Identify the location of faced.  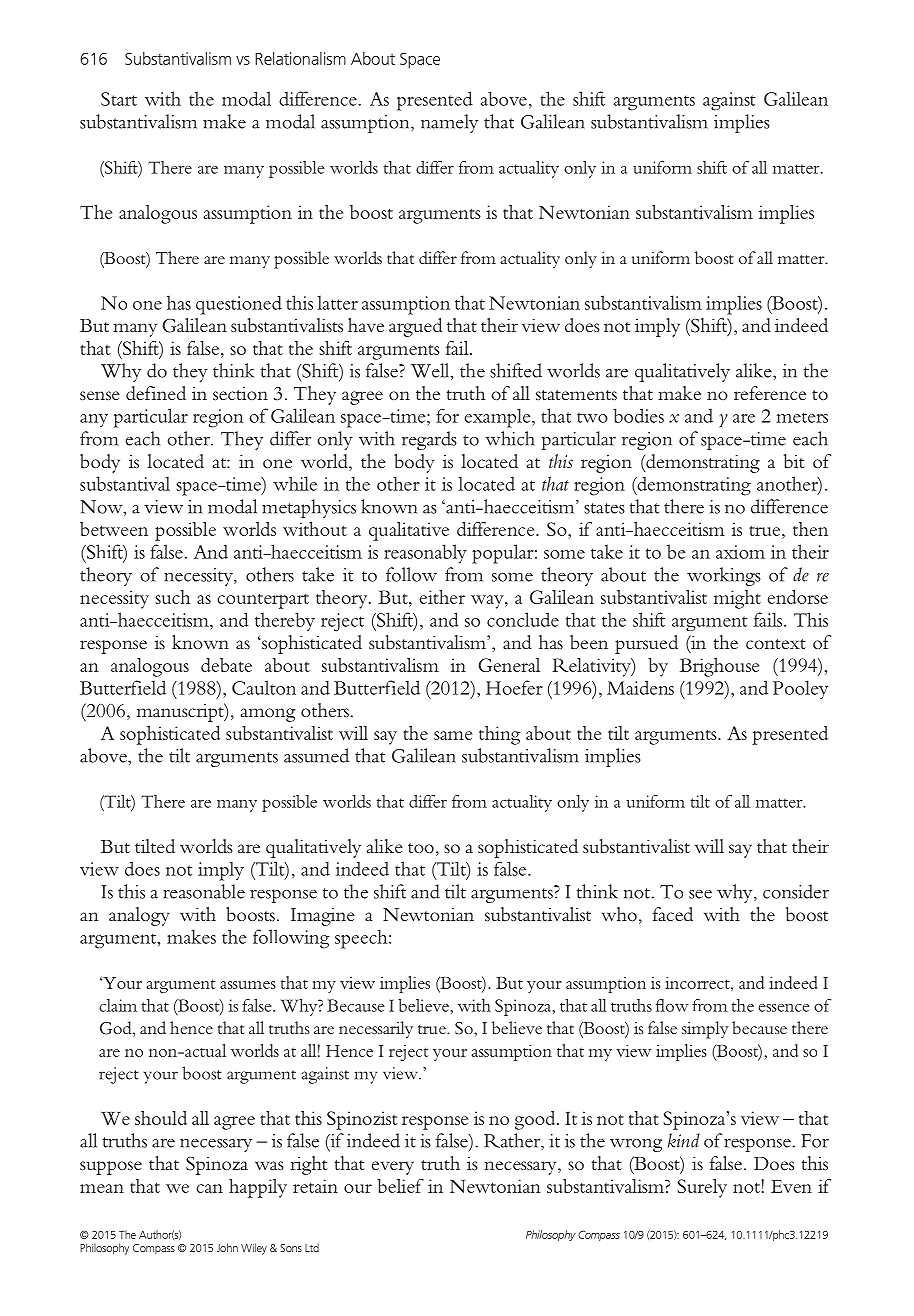
(673, 914).
